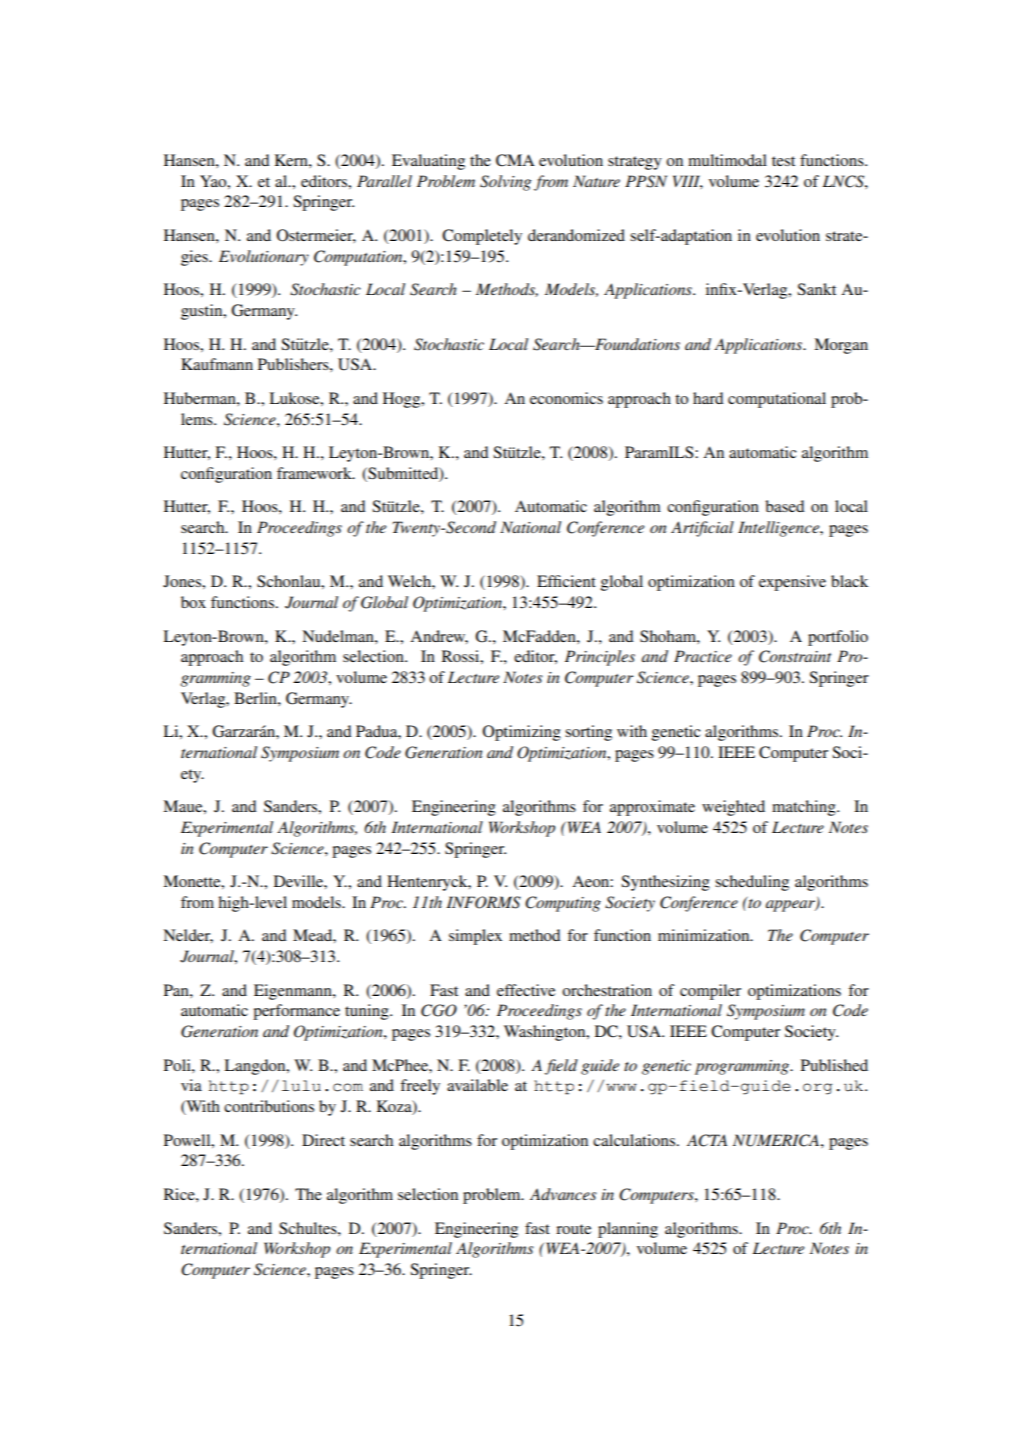 Image resolution: width=1028 pixels, height=1454 pixels. I want to click on Optimizing, so click(522, 733).
